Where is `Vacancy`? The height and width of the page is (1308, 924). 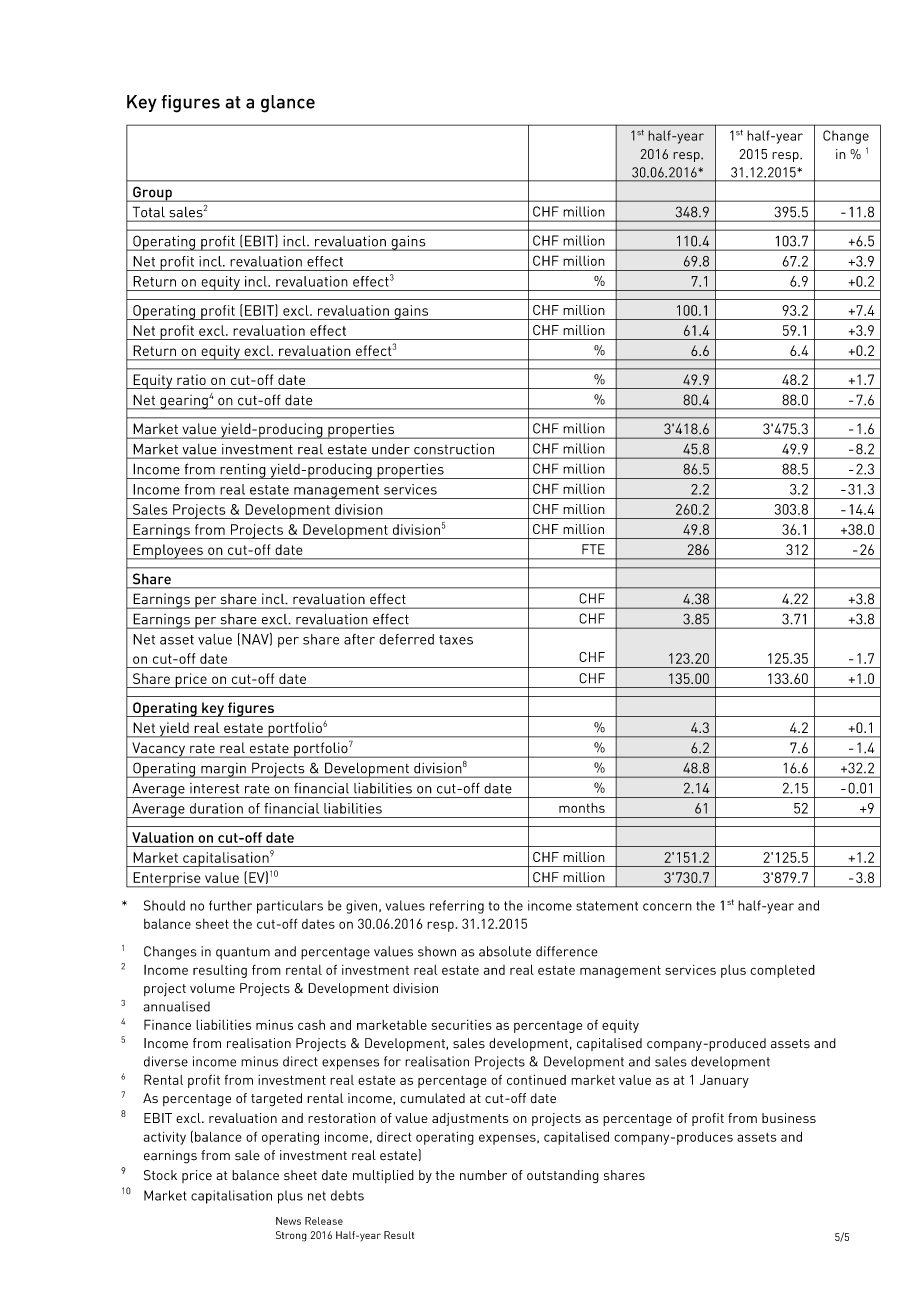 Vacancy is located at coordinates (158, 750).
